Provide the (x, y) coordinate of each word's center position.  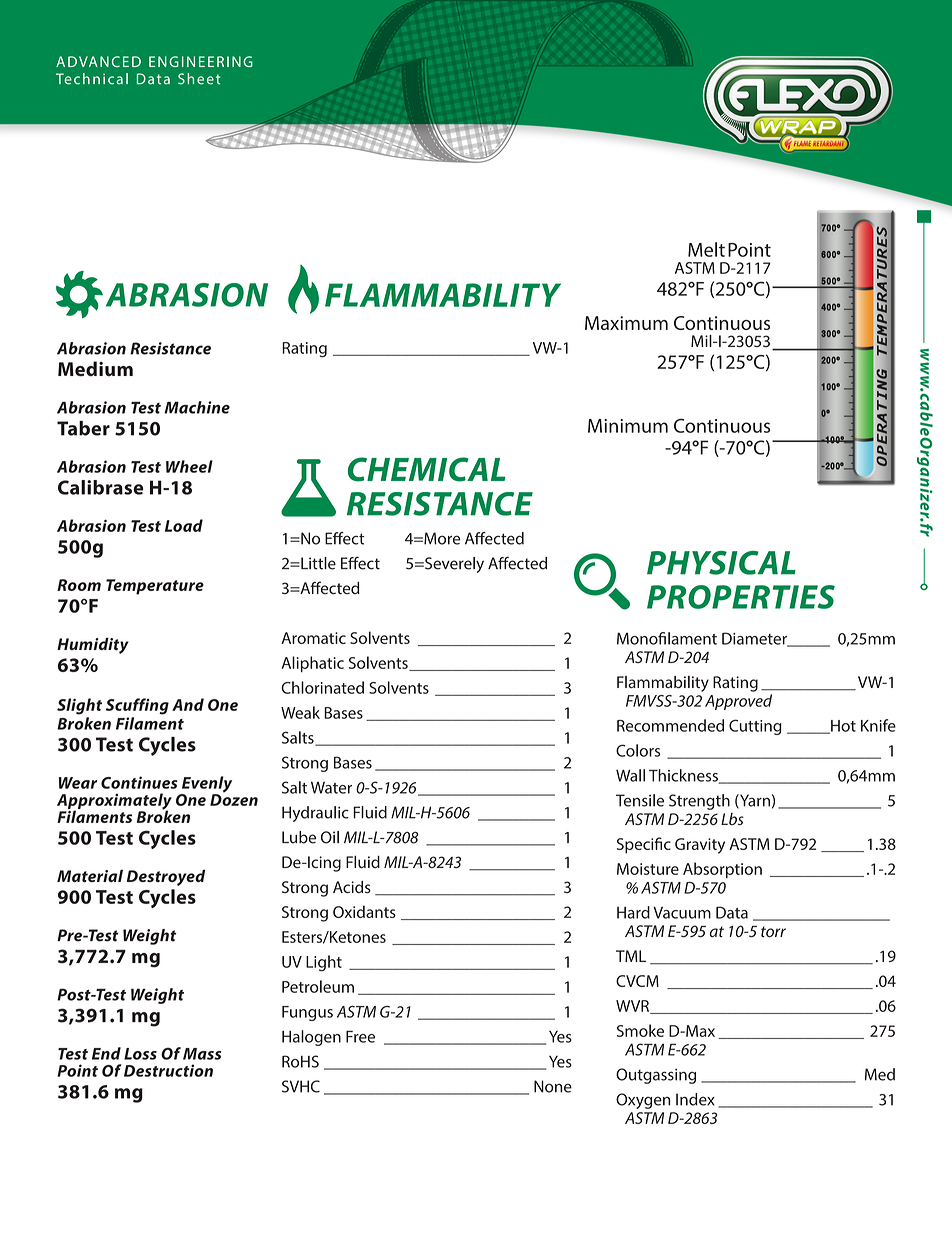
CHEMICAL (427, 469)
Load (184, 525)
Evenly (205, 785)
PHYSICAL (721, 563)
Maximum (626, 323)
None (553, 1086)
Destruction (168, 1070)
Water (331, 788)
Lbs (732, 819)
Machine (197, 407)
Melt (706, 249)
